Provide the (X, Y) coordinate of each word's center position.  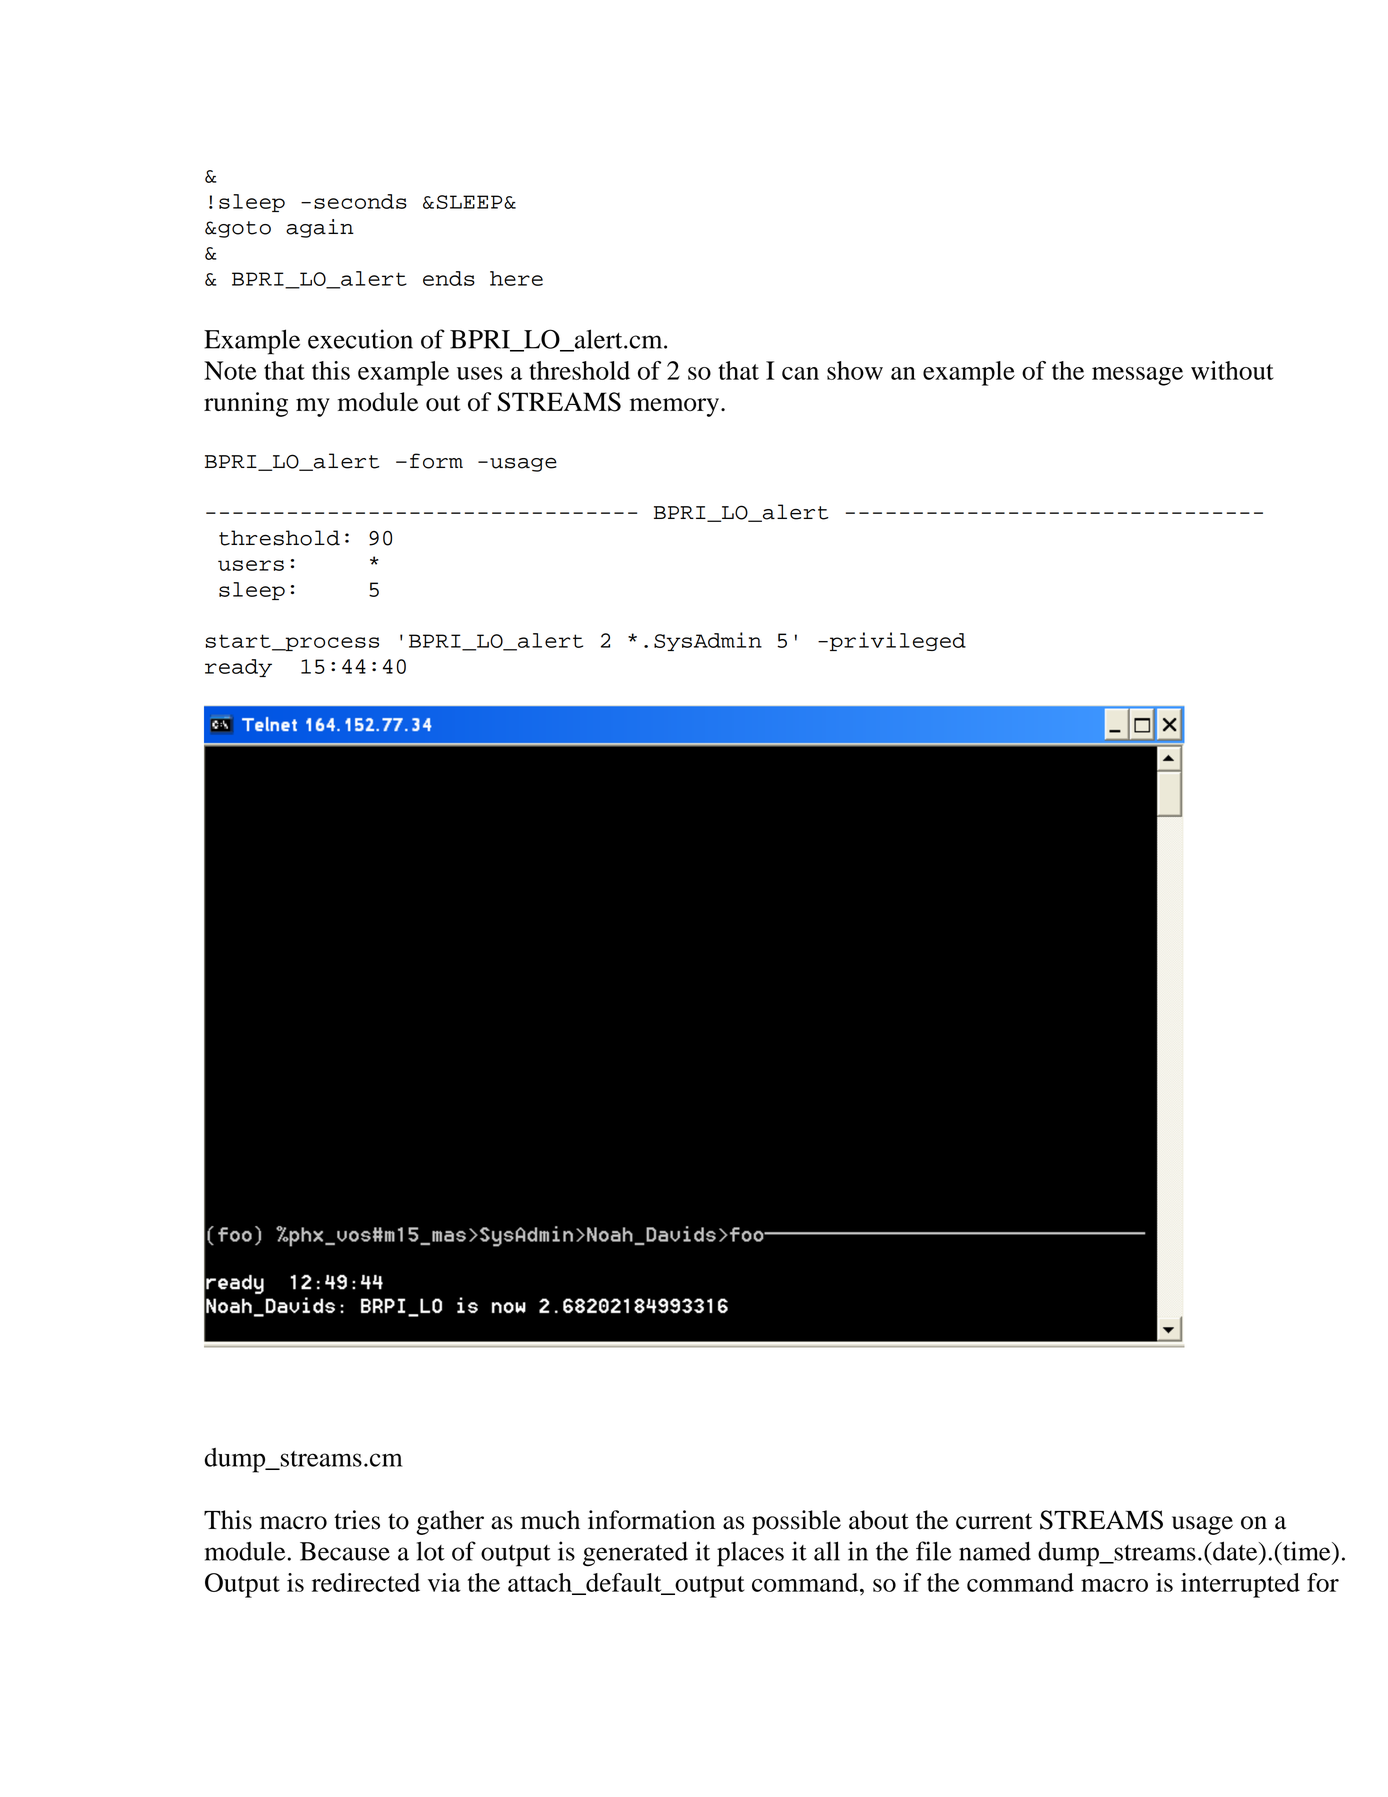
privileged (898, 641)
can (800, 373)
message (1137, 376)
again (320, 228)
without (1232, 370)
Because (345, 1551)
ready (238, 668)
